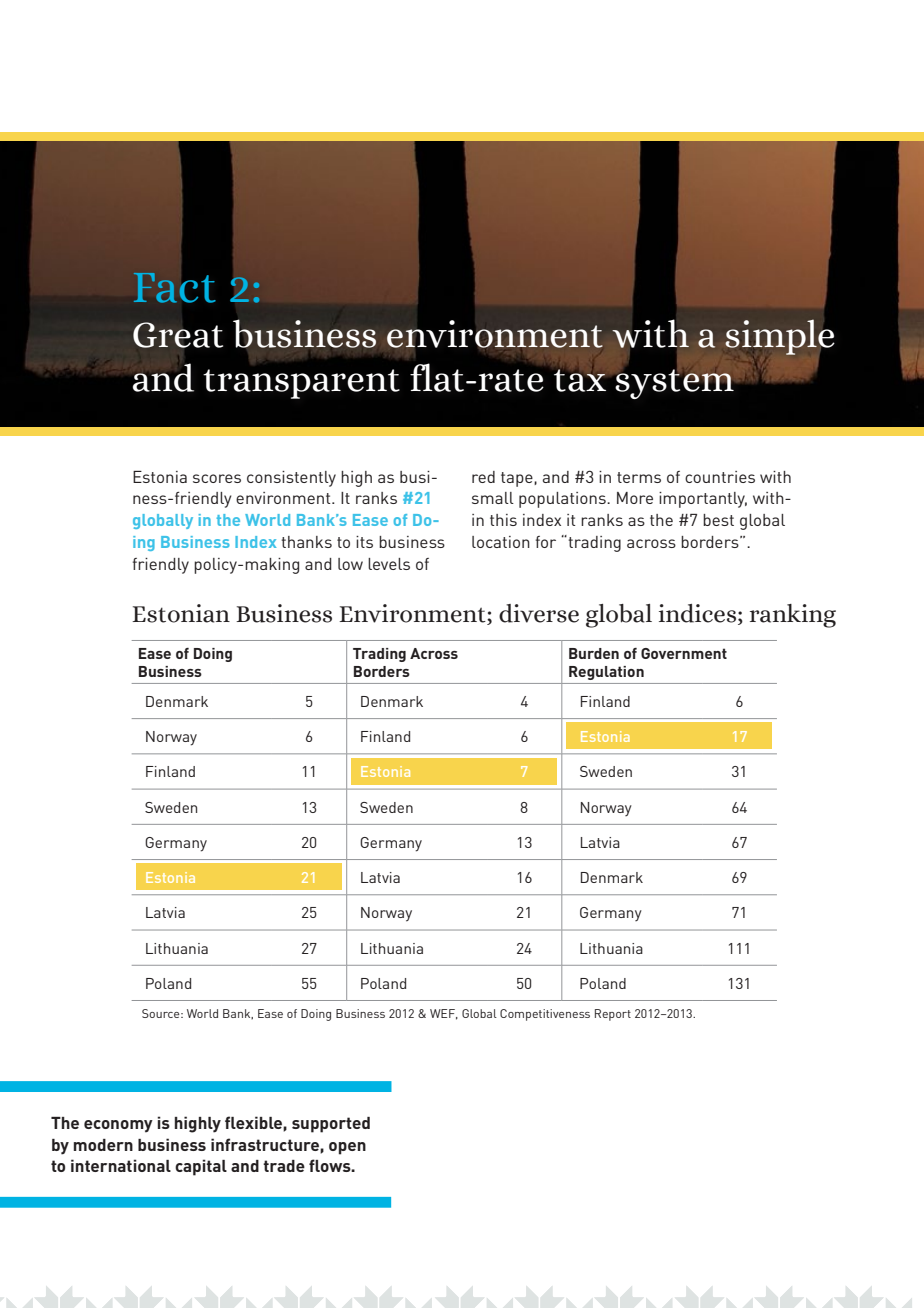  What do you see at coordinates (684, 653) in the screenshot?
I see `Government` at bounding box center [684, 653].
